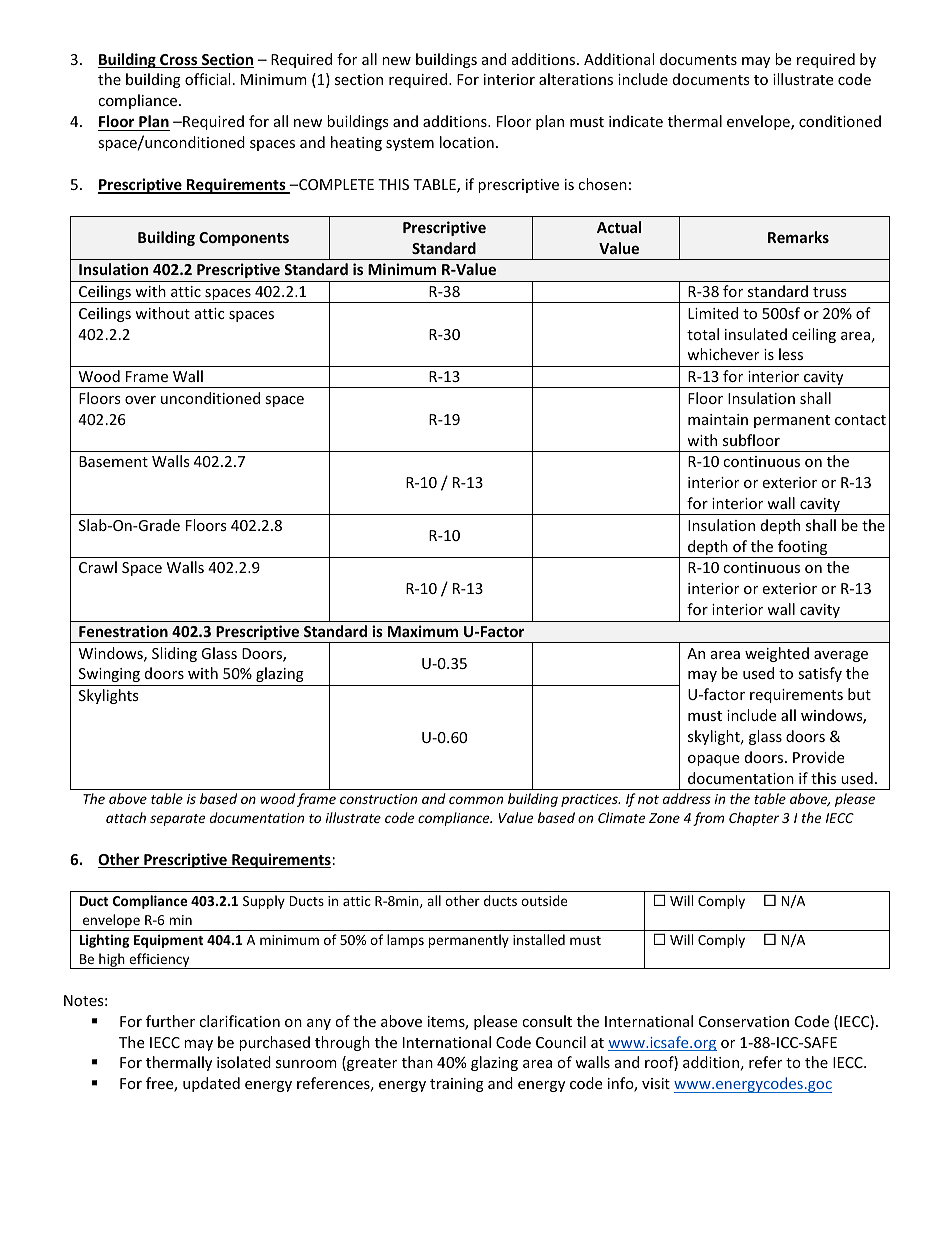 The height and width of the screenshot is (1233, 952). I want to click on updated, so click(211, 1084).
